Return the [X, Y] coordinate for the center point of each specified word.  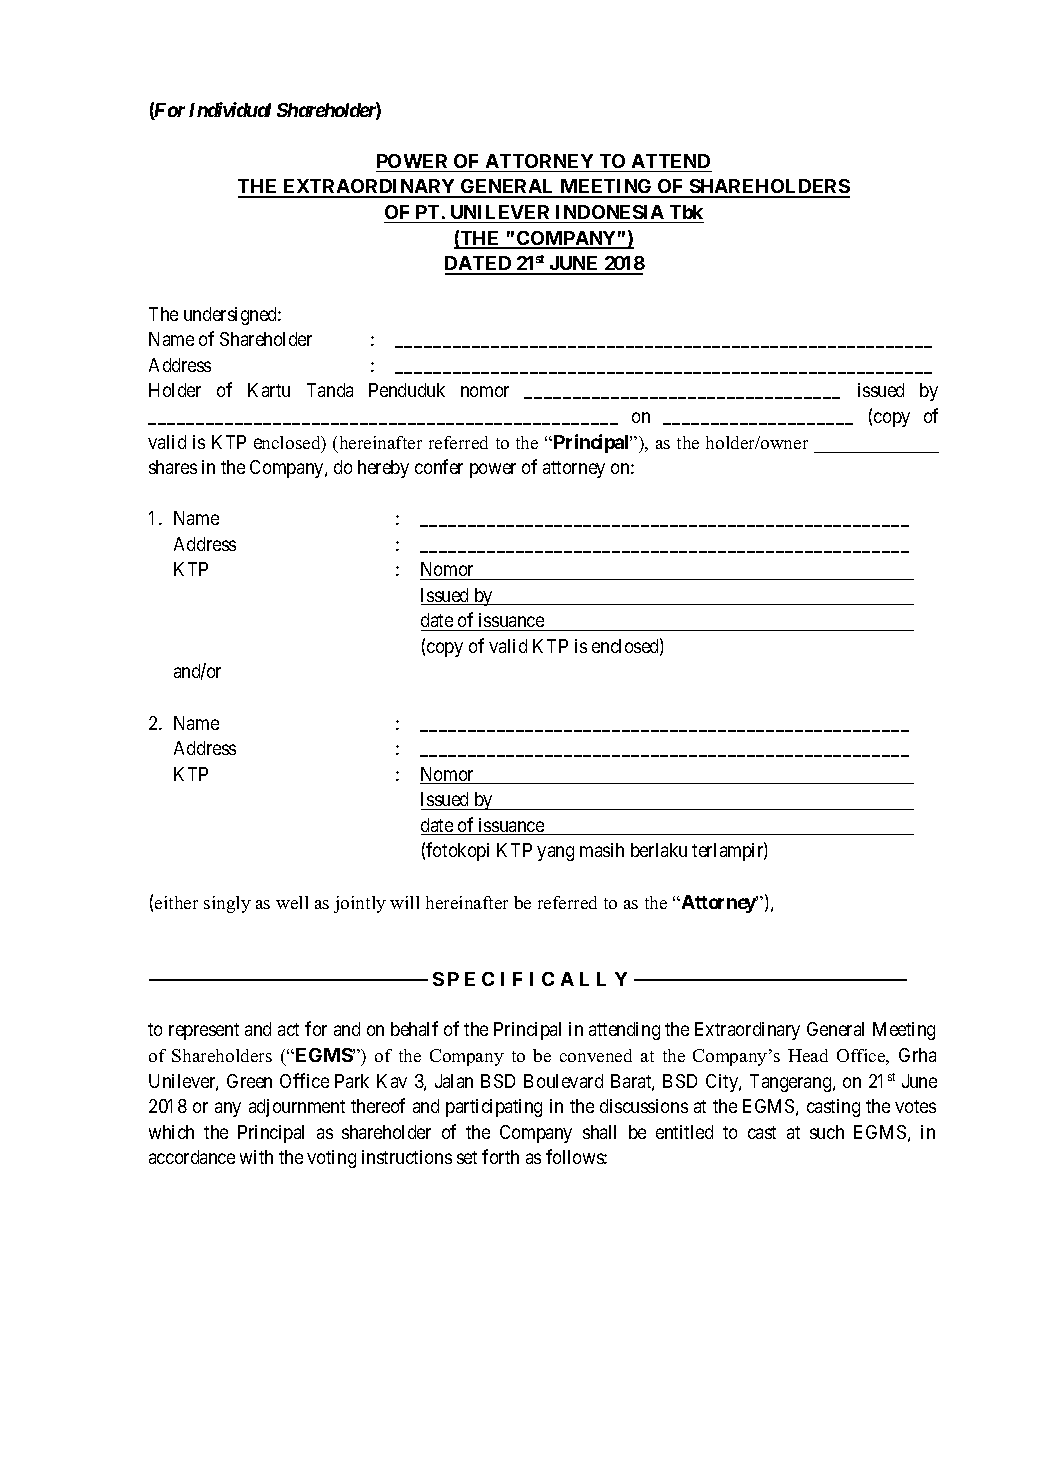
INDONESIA [610, 212]
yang [555, 853]
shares [173, 467]
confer [439, 466]
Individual [230, 109]
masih [602, 850]
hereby [383, 469]
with [256, 1157]
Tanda [330, 390]
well [292, 902]
